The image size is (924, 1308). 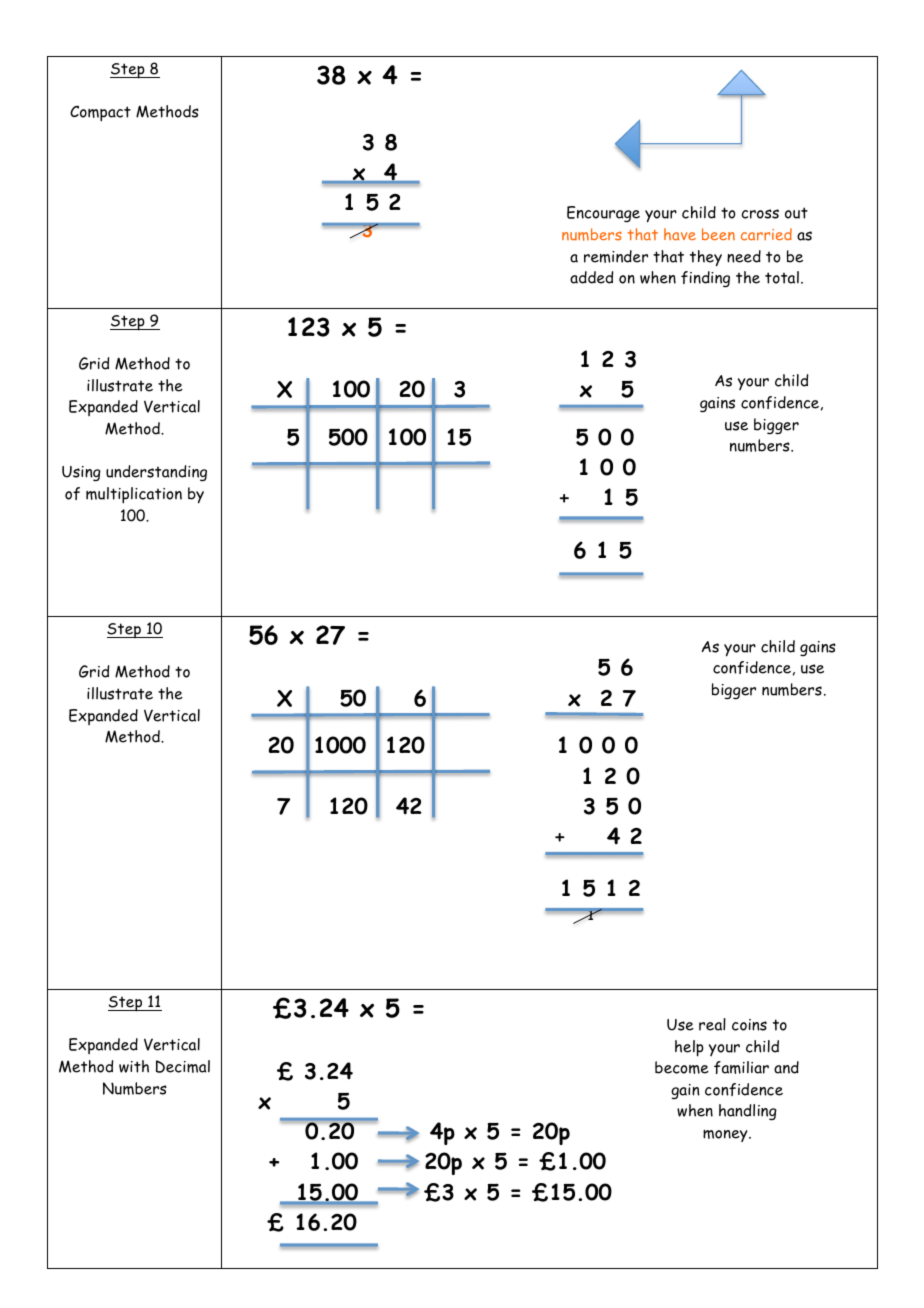 What do you see at coordinates (749, 1025) in the screenshot?
I see `coins` at bounding box center [749, 1025].
